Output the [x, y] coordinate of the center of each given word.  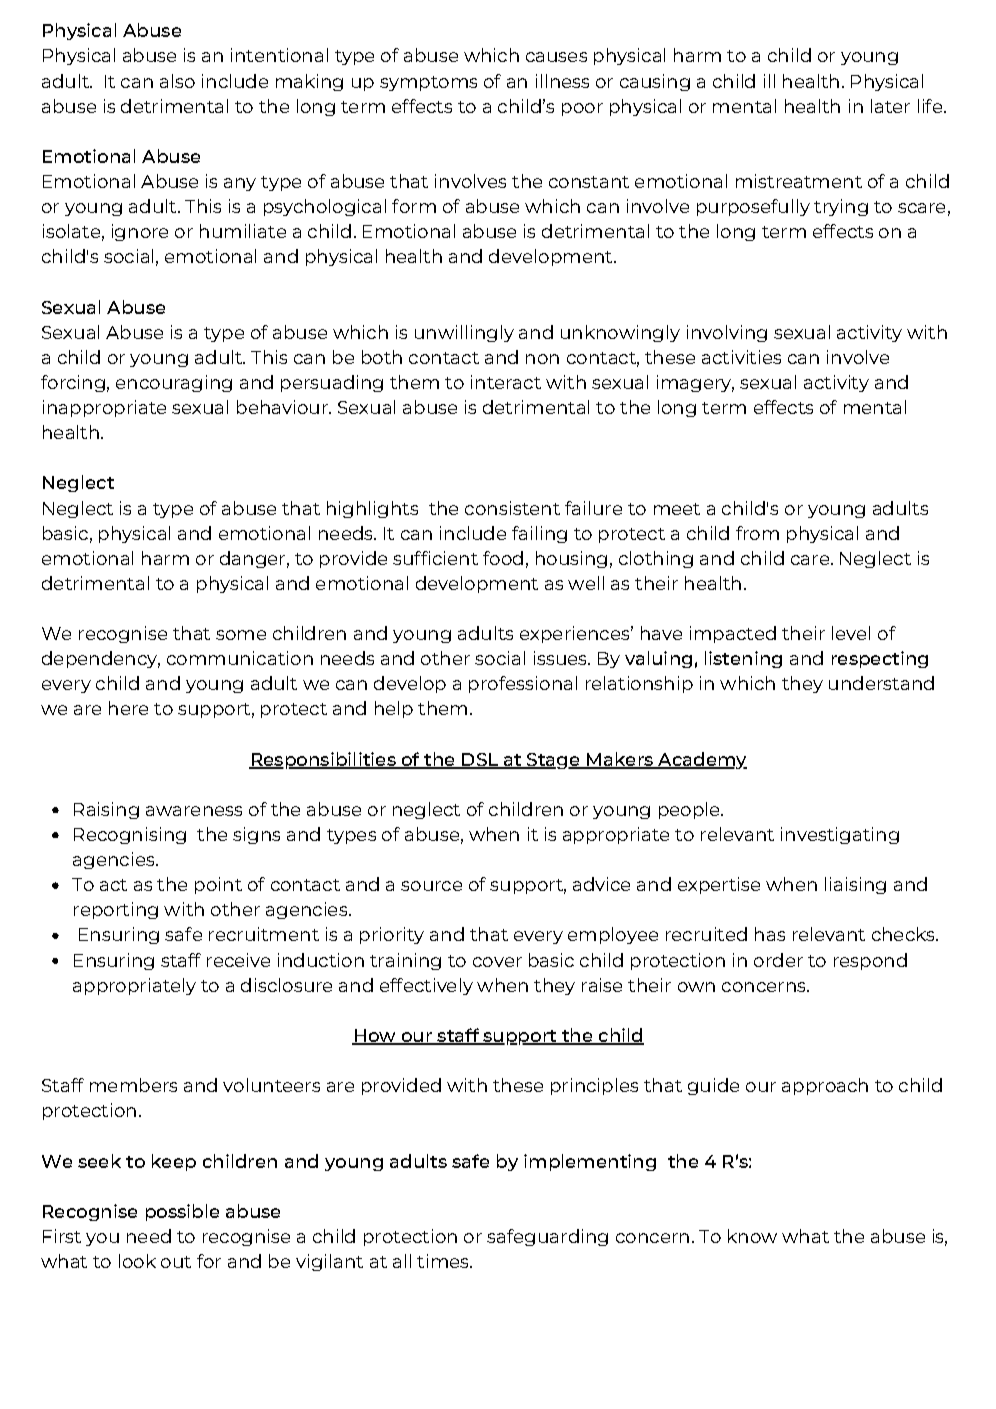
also [177, 81]
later [890, 106]
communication [240, 658]
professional [523, 684]
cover [497, 962]
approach [825, 1086]
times [444, 1261]
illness [562, 81]
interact [506, 382]
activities [741, 357]
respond [870, 961]
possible [182, 1212]
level [851, 633]
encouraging [174, 383]
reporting [116, 910]
